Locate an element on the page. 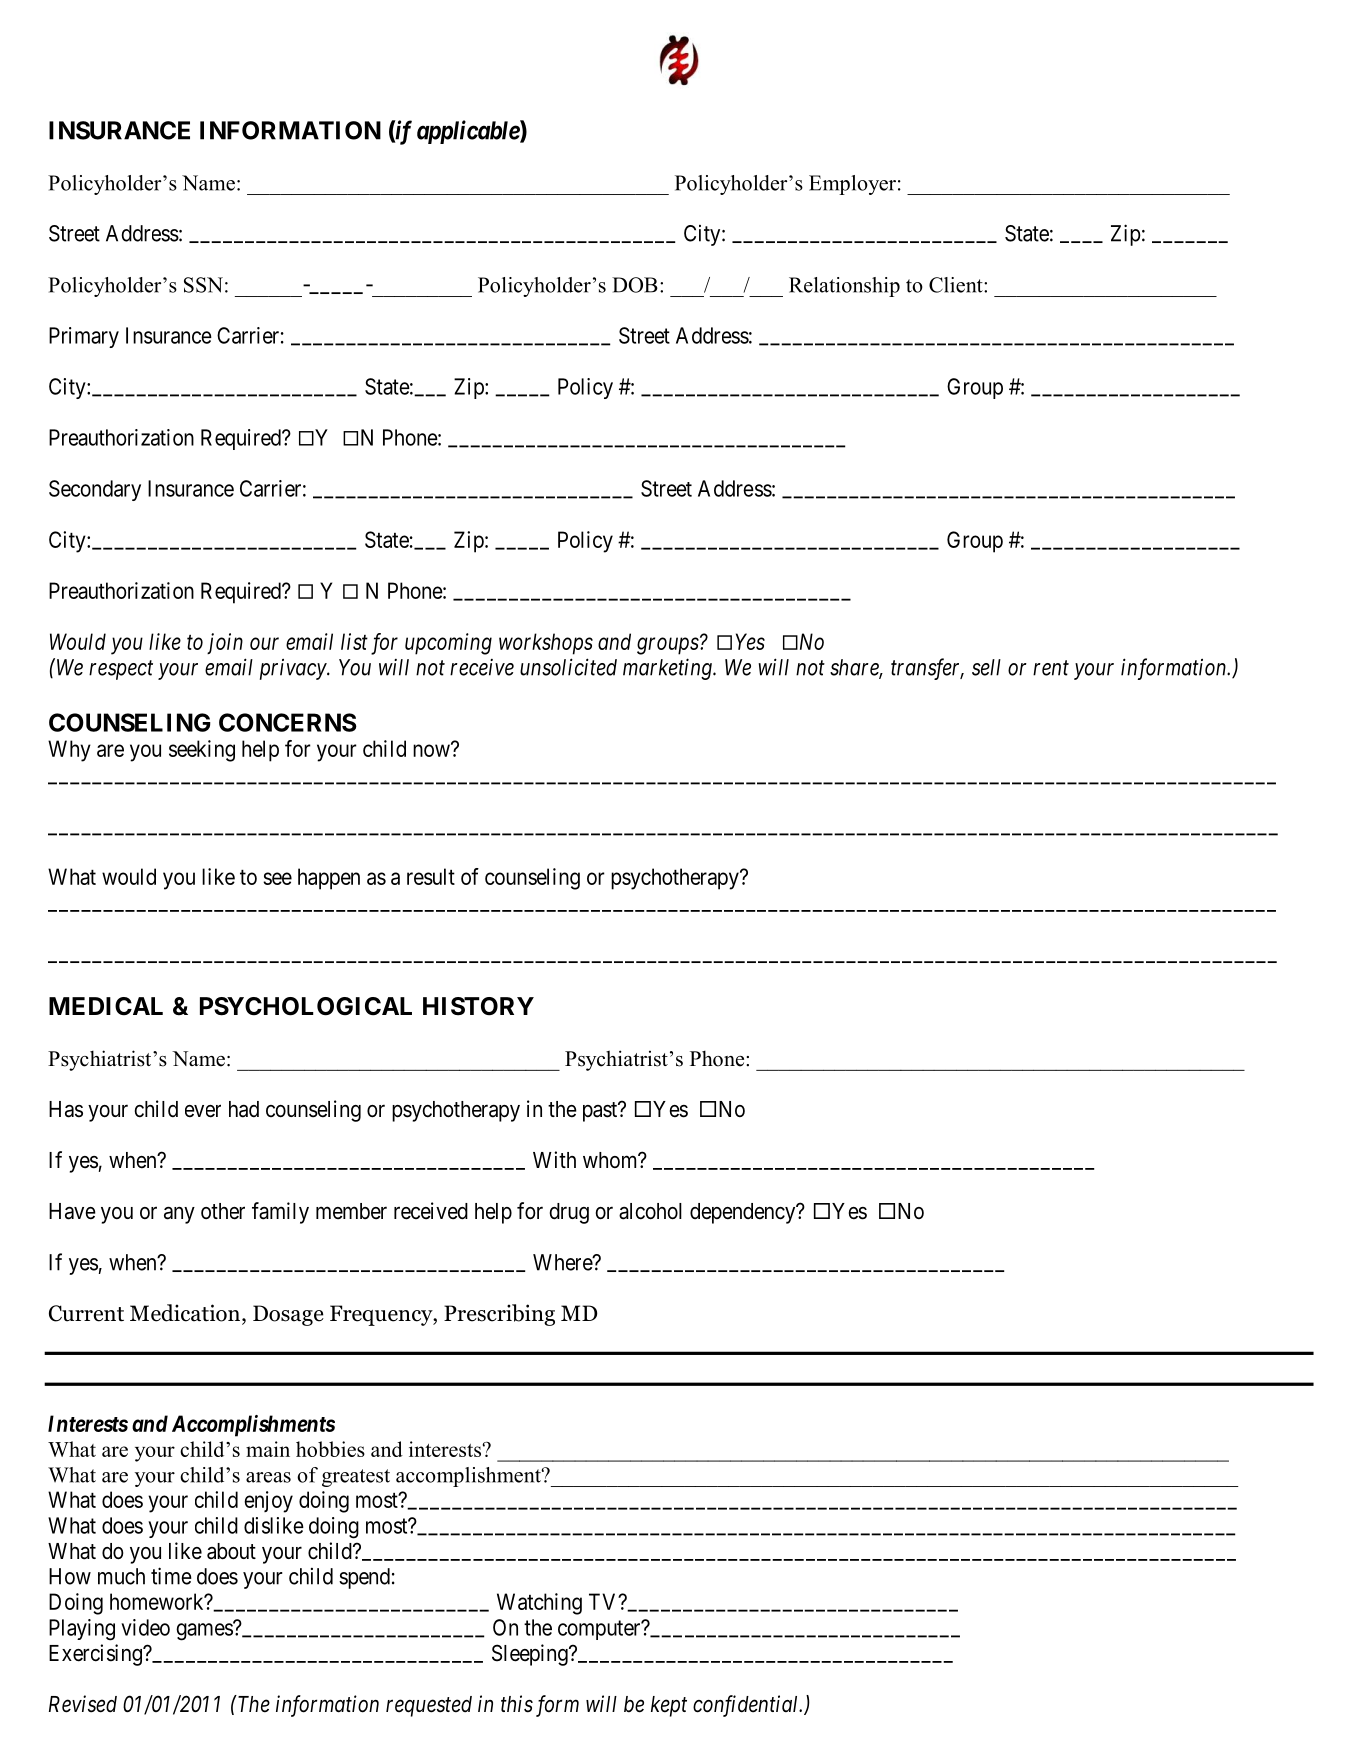 The height and width of the page is (1758, 1358). applicable is located at coordinates (469, 132).
